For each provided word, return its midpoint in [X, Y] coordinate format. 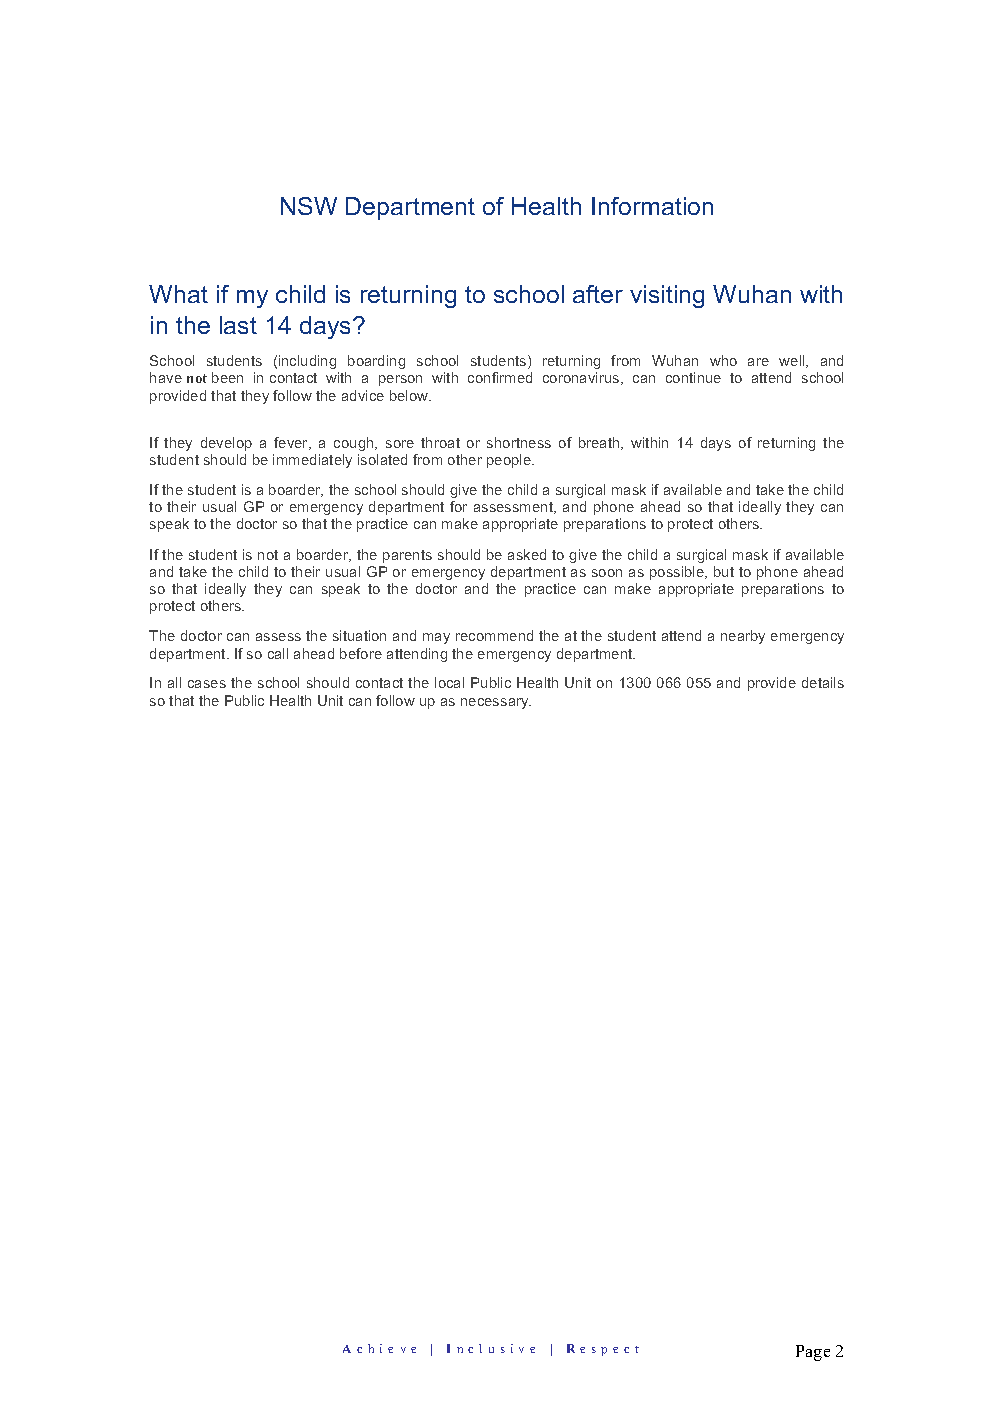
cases [207, 684]
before [361, 653]
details [823, 682]
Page [813, 1353]
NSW [309, 206]
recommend [494, 635]
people [510, 461]
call [278, 653]
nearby [743, 637]
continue [693, 377]
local [449, 682]
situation [359, 635]
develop [226, 444]
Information [652, 206]
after [598, 294]
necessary [496, 703]
